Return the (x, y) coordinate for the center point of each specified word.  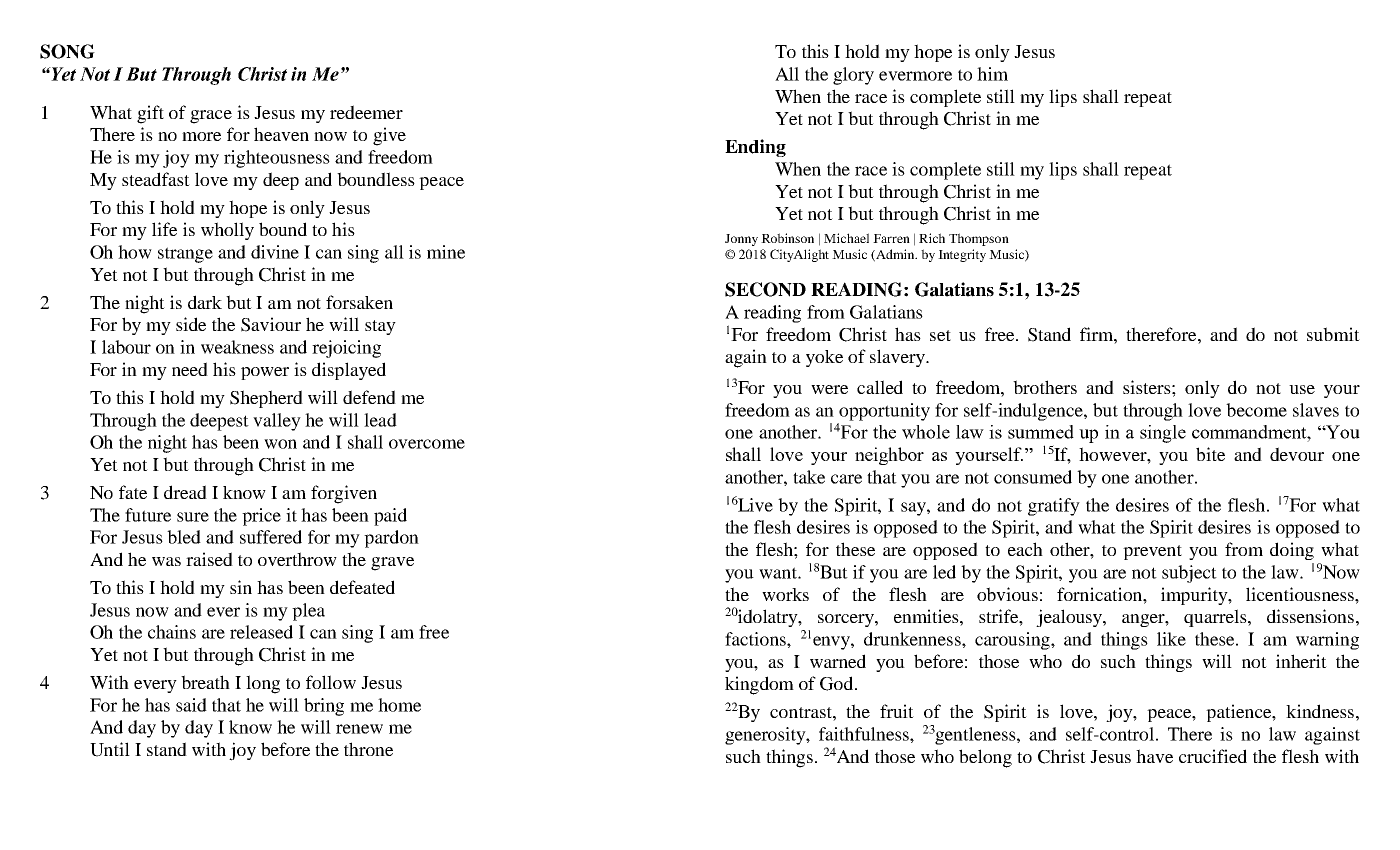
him (992, 74)
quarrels (1216, 618)
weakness (237, 347)
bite (1210, 454)
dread (185, 492)
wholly (227, 231)
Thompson (979, 239)
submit (1333, 334)
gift (150, 114)
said (191, 705)
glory (853, 76)
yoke (824, 358)
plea (308, 612)
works (785, 594)
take (809, 477)
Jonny (741, 240)
